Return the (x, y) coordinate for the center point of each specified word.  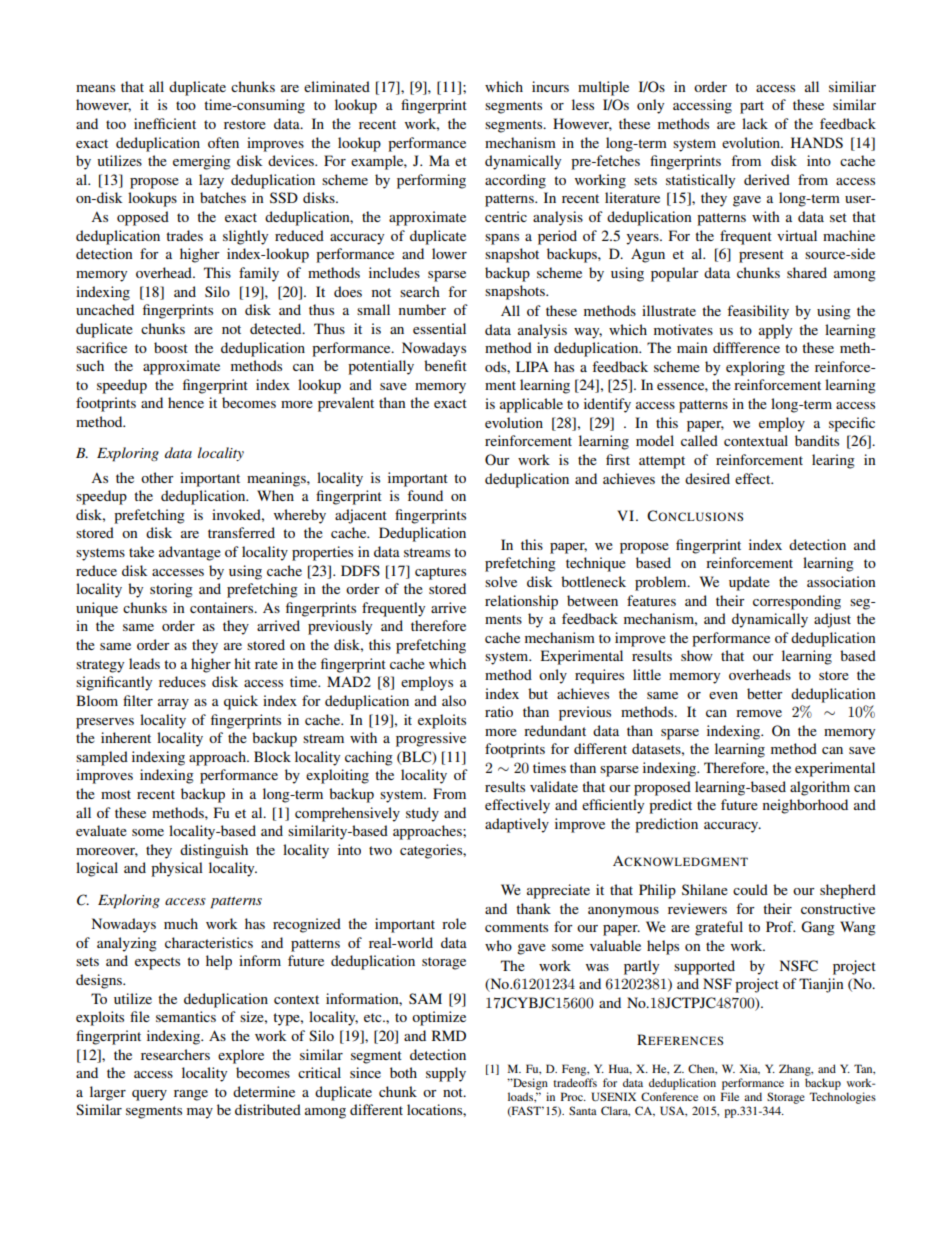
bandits (817, 440)
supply (446, 1074)
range (191, 1095)
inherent (126, 737)
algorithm (820, 788)
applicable (531, 405)
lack (755, 123)
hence (186, 402)
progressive (431, 739)
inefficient (165, 123)
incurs (550, 86)
